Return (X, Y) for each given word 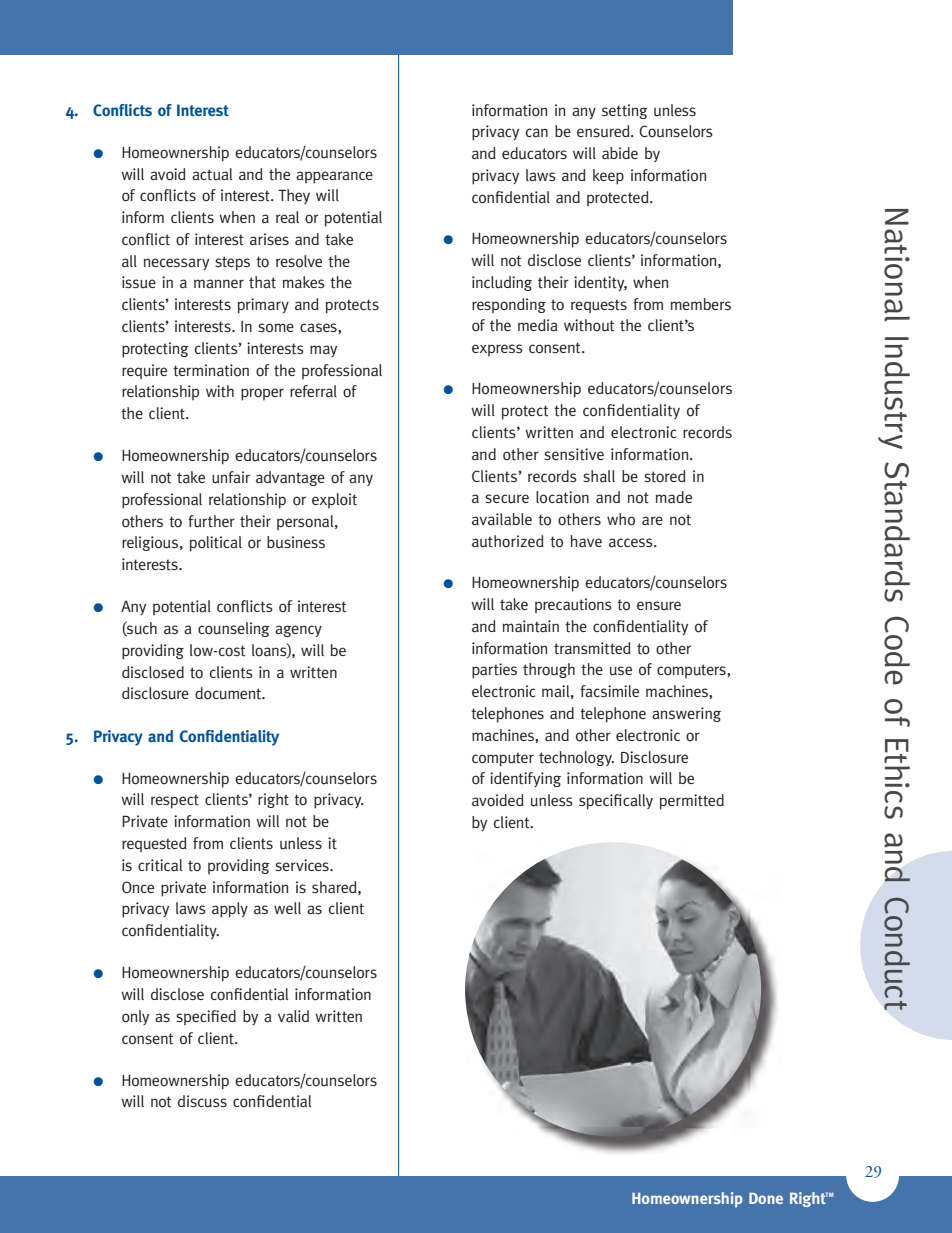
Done (766, 1198)
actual (212, 174)
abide (620, 153)
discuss (202, 1101)
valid (293, 1016)
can (537, 133)
